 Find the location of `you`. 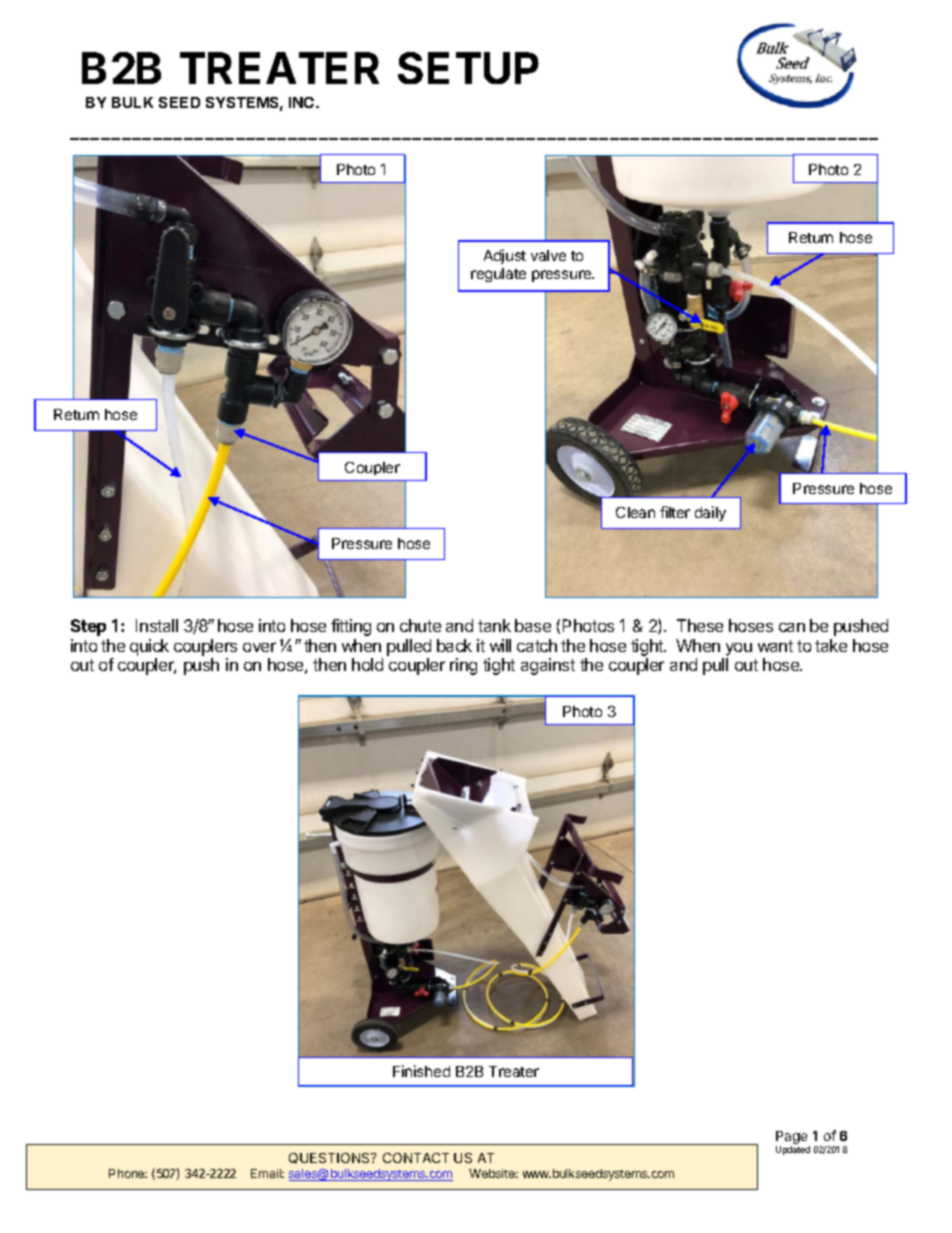

you is located at coordinates (739, 649).
